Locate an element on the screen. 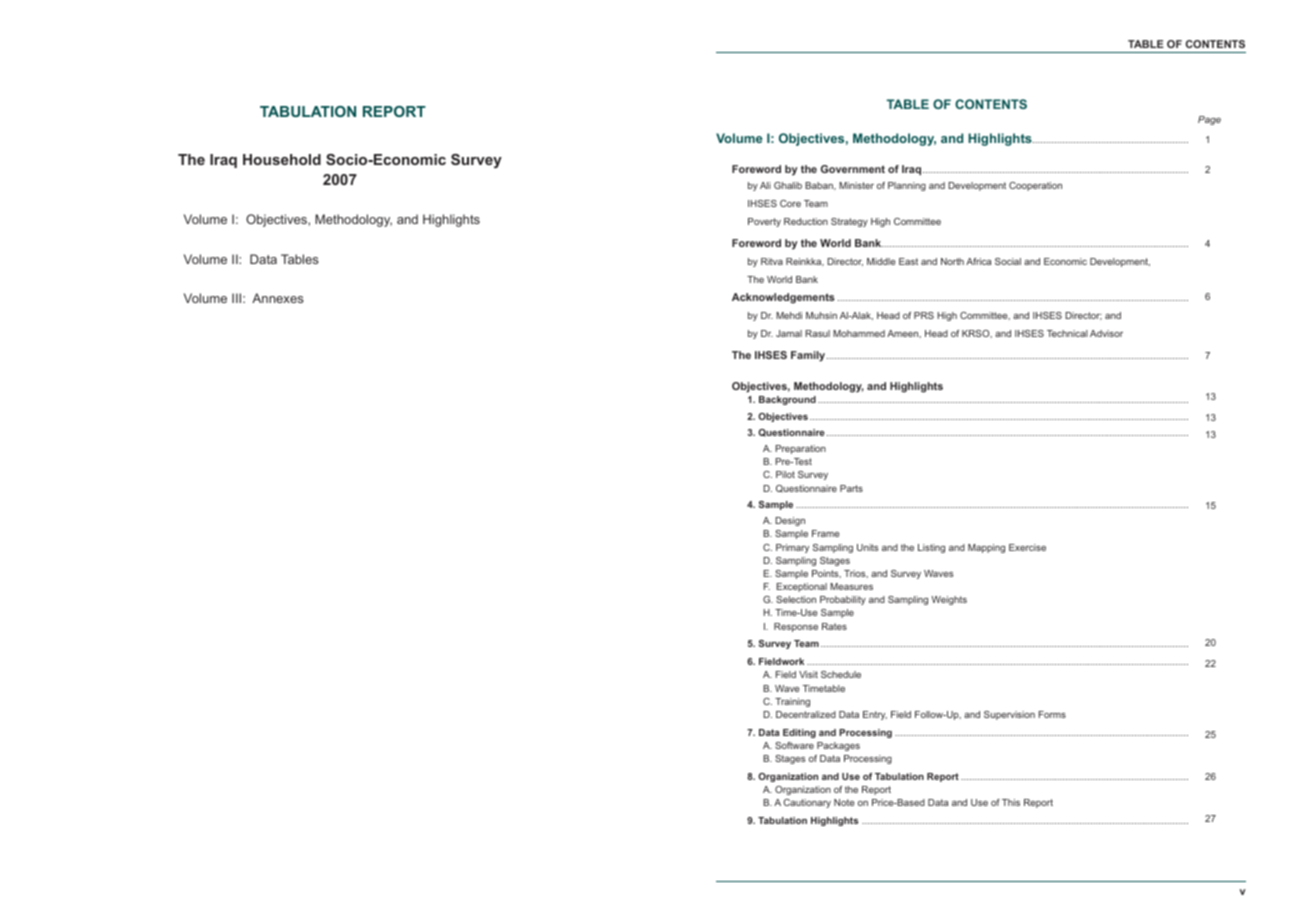 This screenshot has height=924, width=1308. Response is located at coordinates (796, 627).
